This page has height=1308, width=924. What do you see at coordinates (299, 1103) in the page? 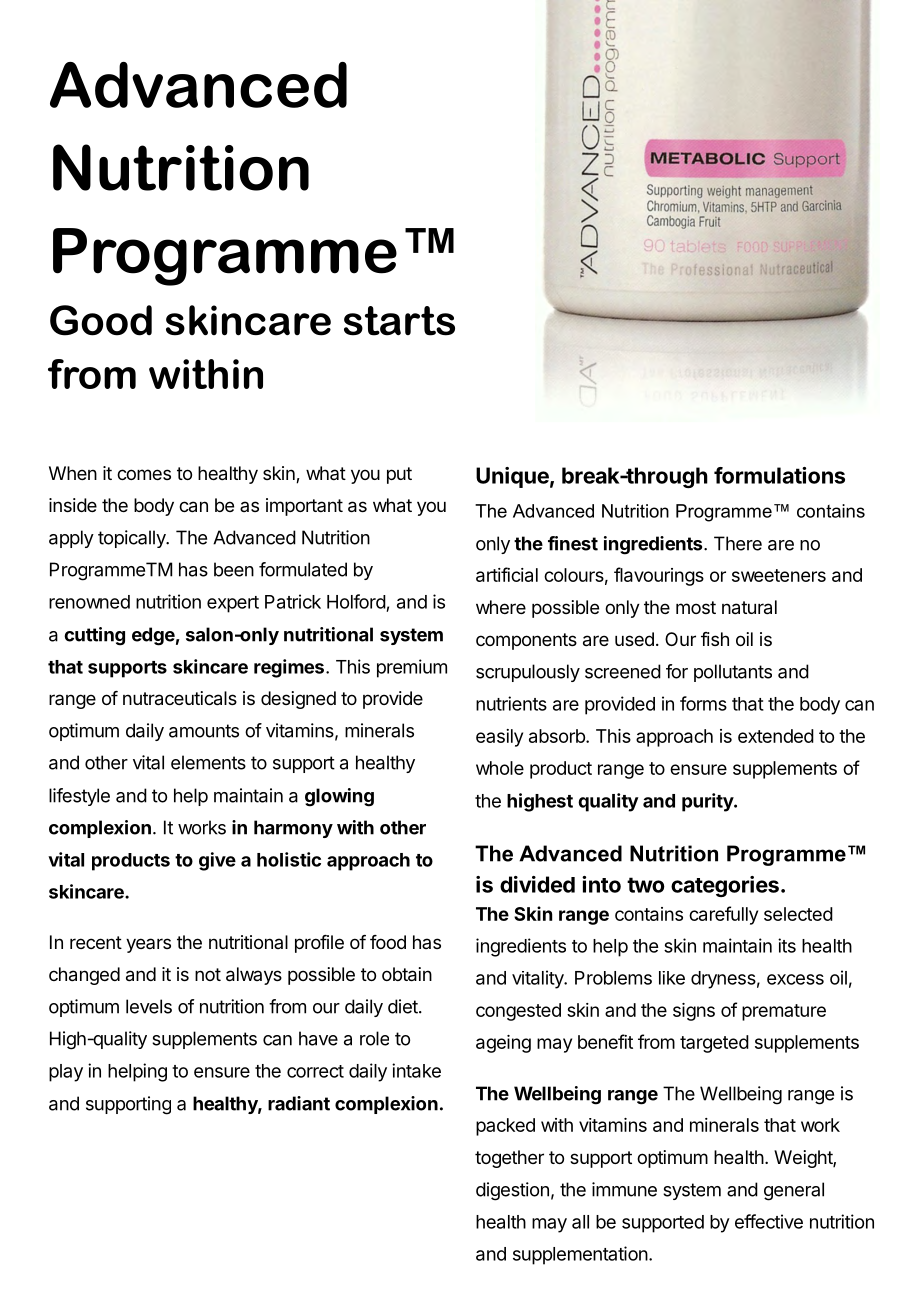
I see `radiant` at bounding box center [299, 1103].
